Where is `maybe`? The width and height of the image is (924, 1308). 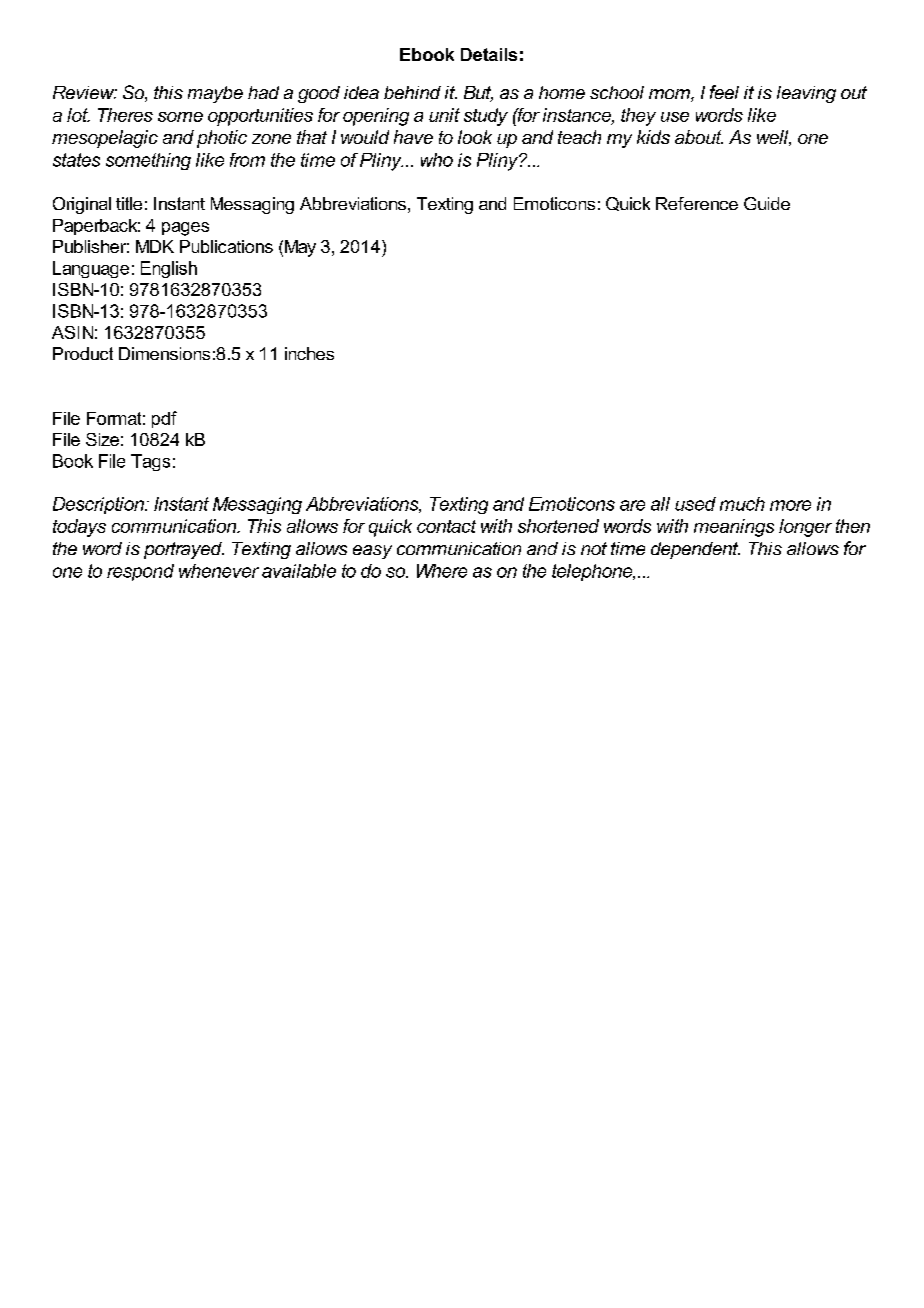 maybe is located at coordinates (215, 94).
